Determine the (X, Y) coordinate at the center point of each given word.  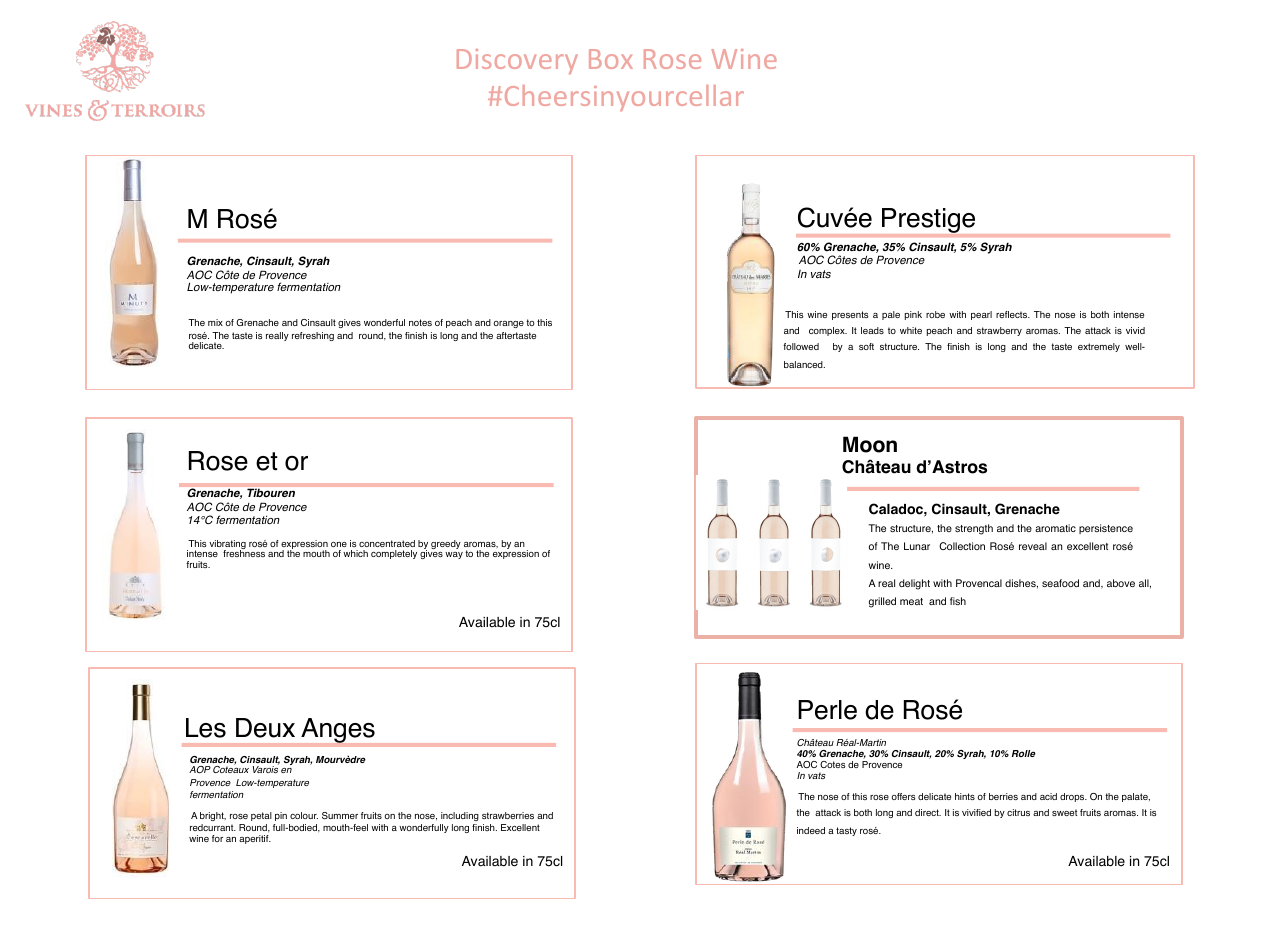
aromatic (1055, 528)
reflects (1013, 314)
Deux (265, 728)
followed (801, 346)
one (339, 544)
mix (215, 322)
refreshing (313, 336)
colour (304, 815)
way (454, 555)
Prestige (928, 220)
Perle (827, 710)
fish (958, 601)
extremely (1099, 347)
